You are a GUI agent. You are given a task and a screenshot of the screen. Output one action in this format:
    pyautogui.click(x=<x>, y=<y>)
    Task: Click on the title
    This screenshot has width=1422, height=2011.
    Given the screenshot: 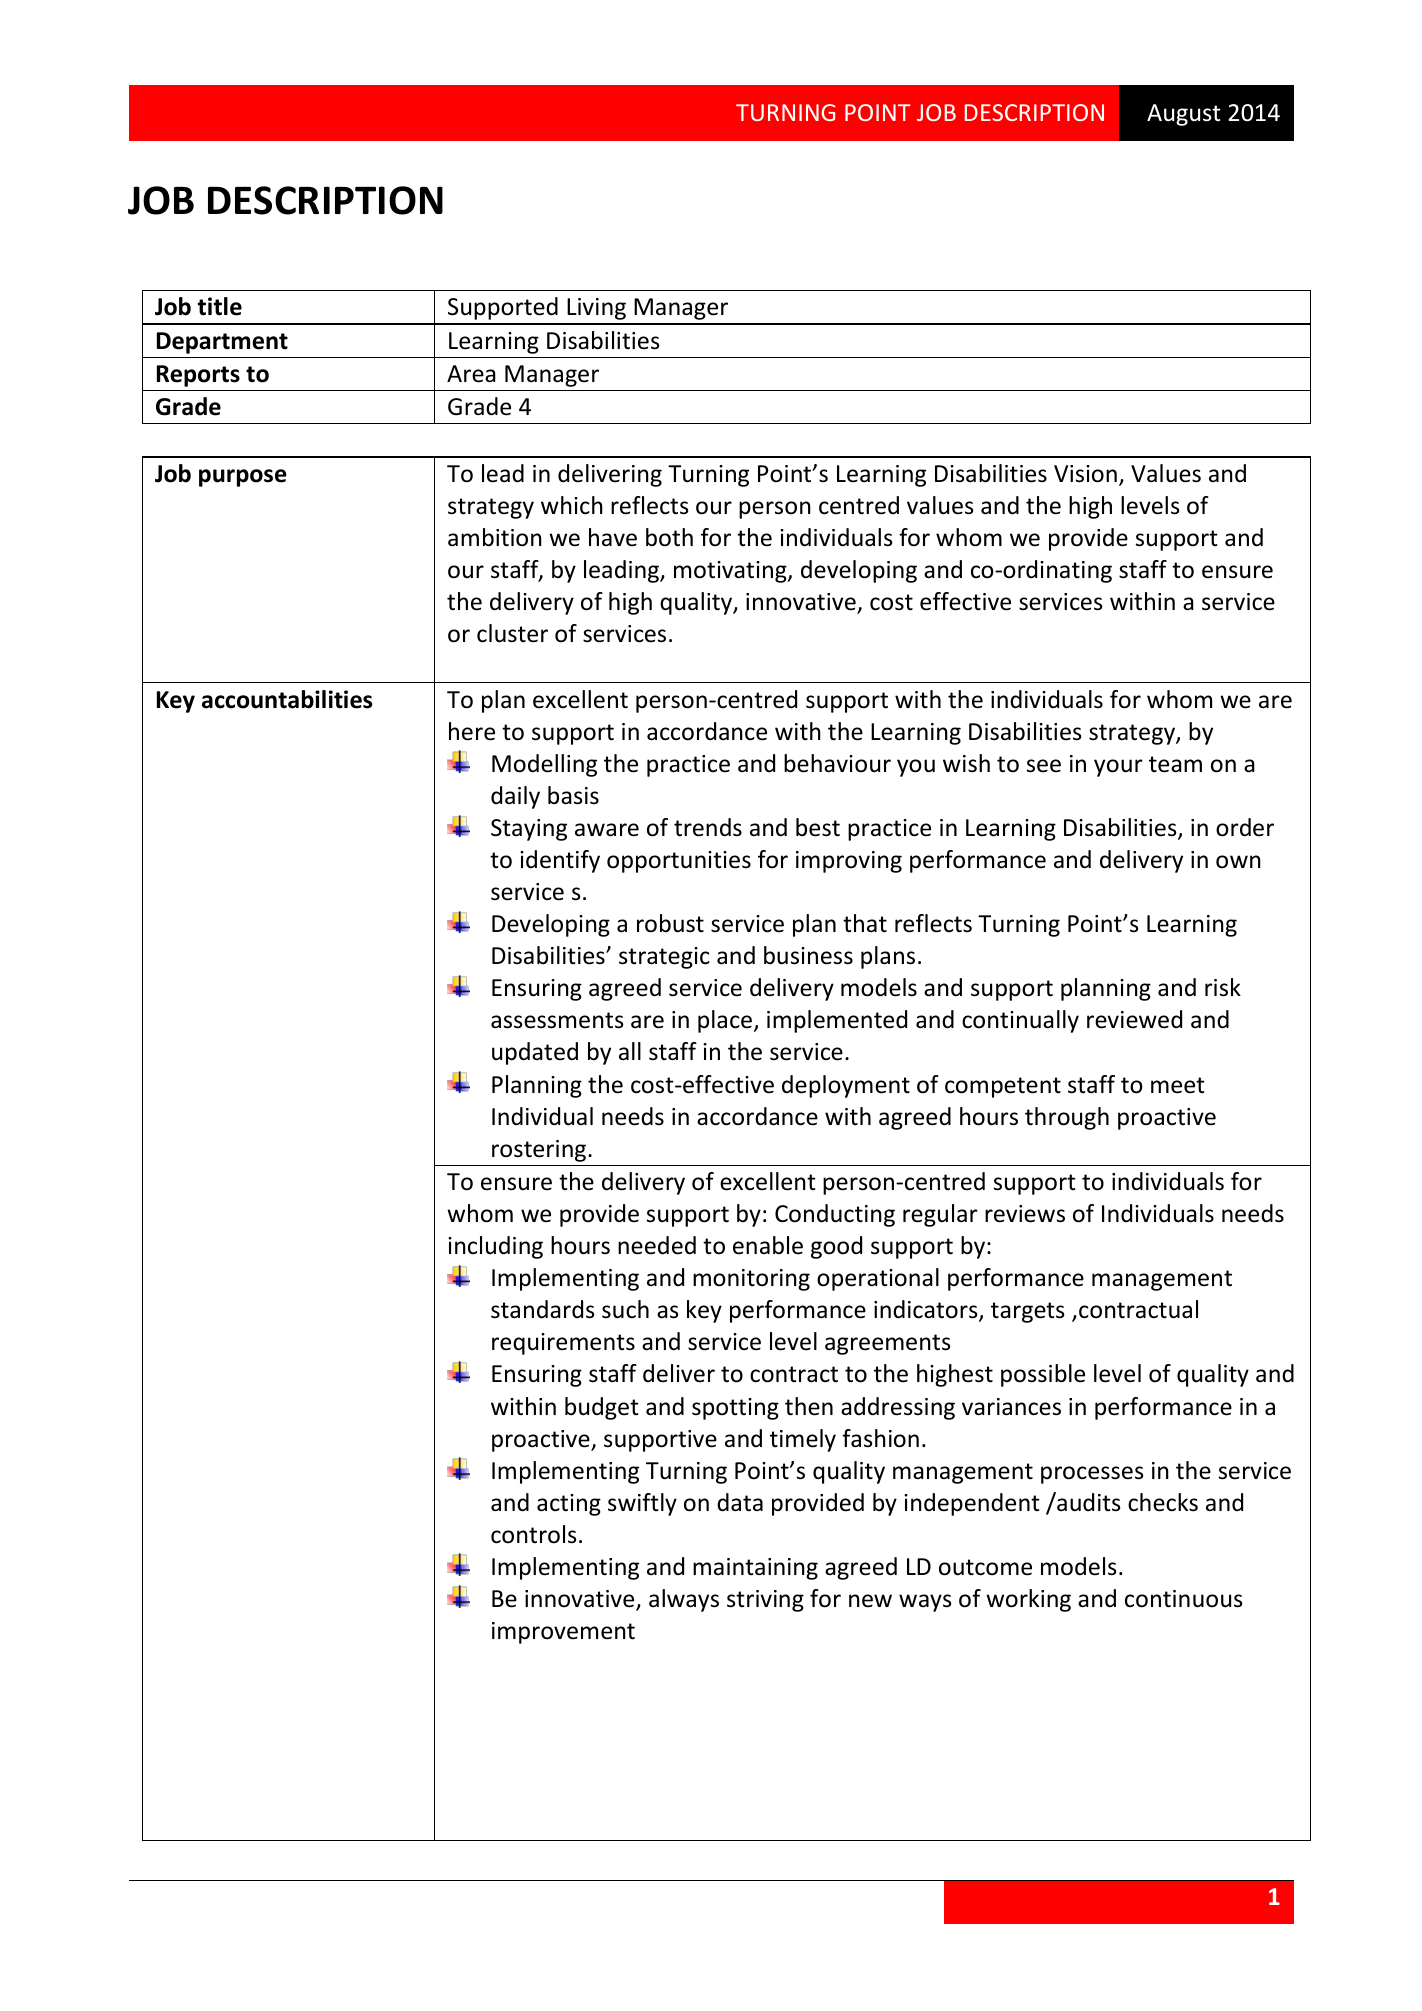 What is the action you would take?
    pyautogui.click(x=220, y=306)
